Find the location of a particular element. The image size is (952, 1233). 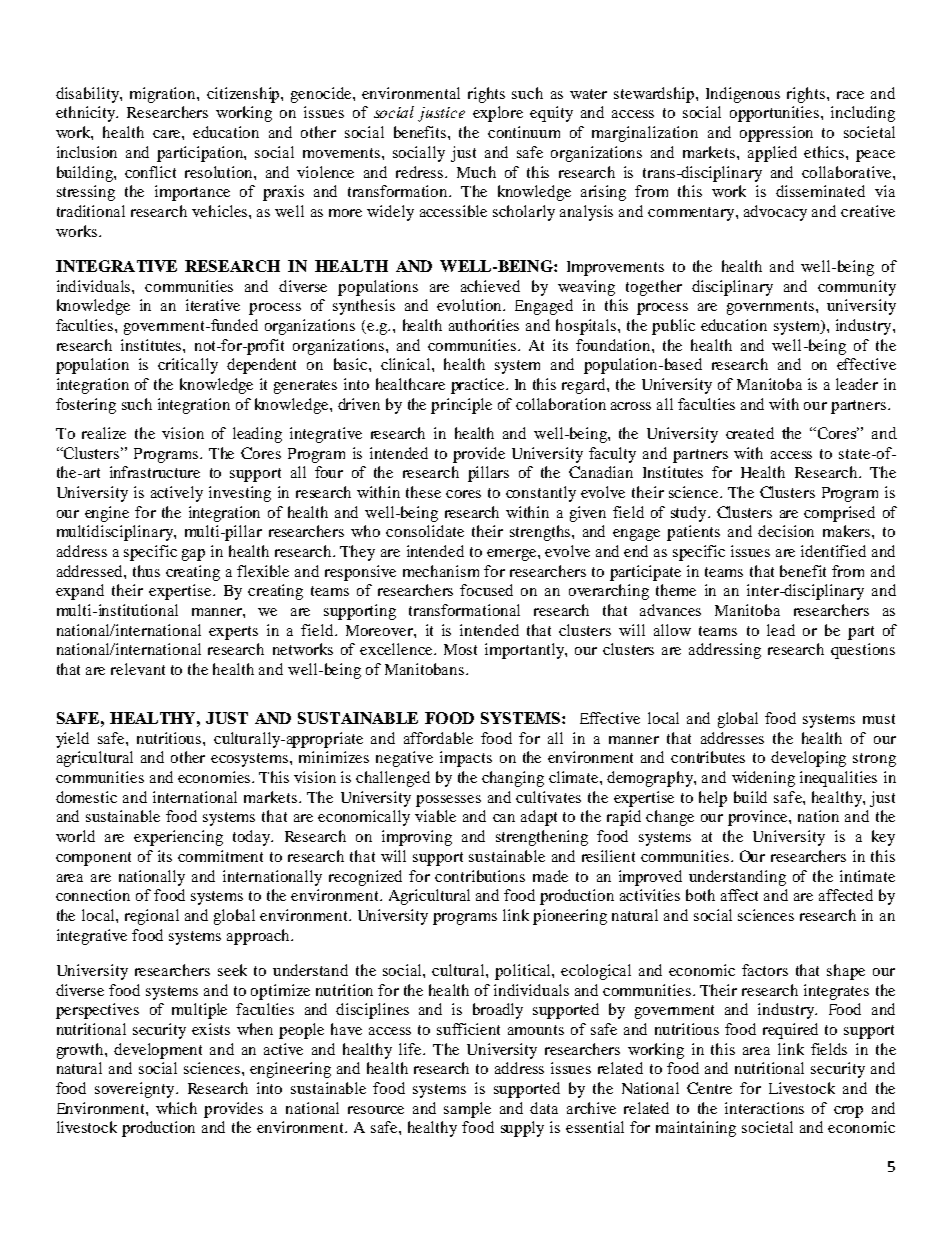

focused is located at coordinates (486, 590).
